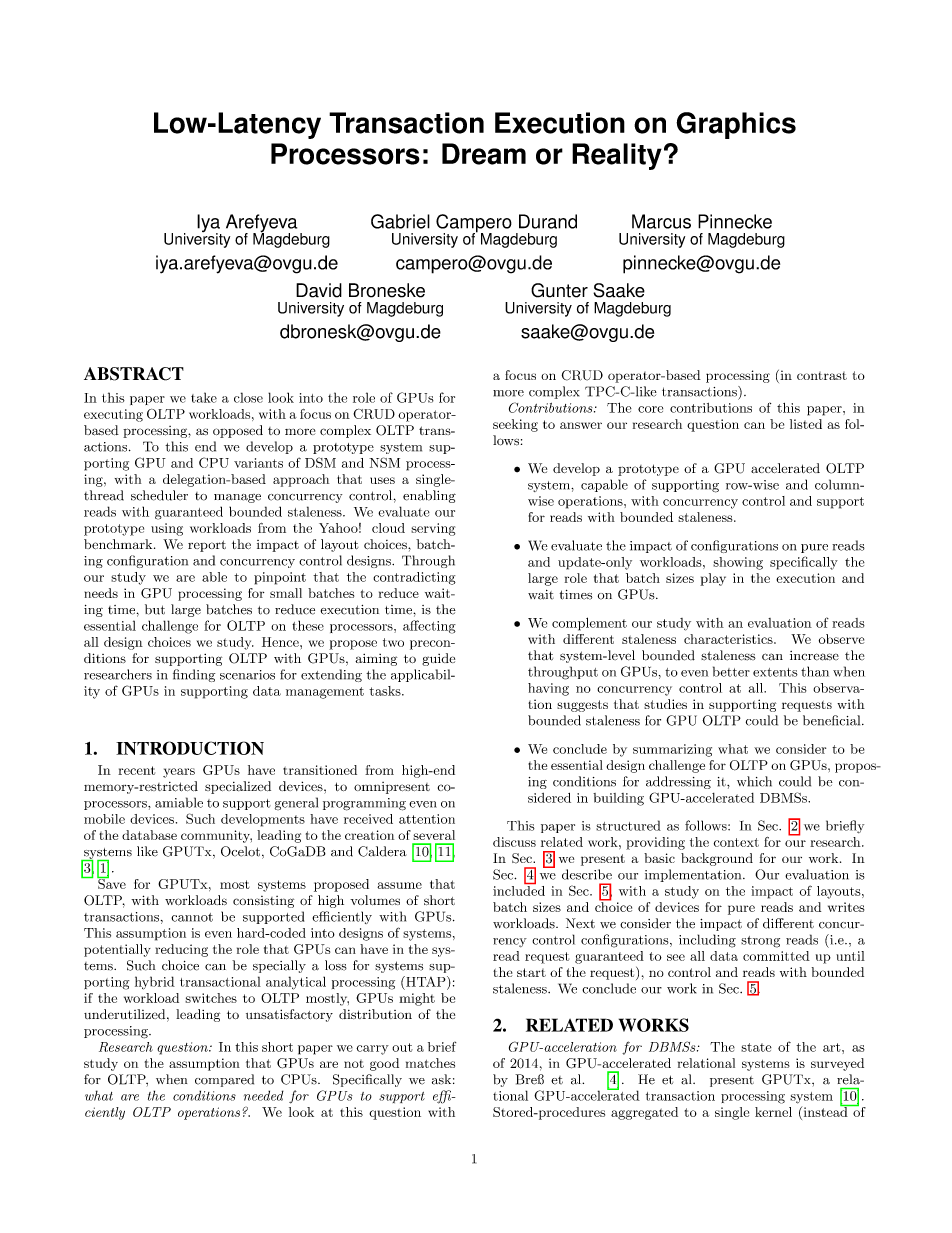  What do you see at coordinates (430, 1063) in the screenshot?
I see `matches` at bounding box center [430, 1063].
